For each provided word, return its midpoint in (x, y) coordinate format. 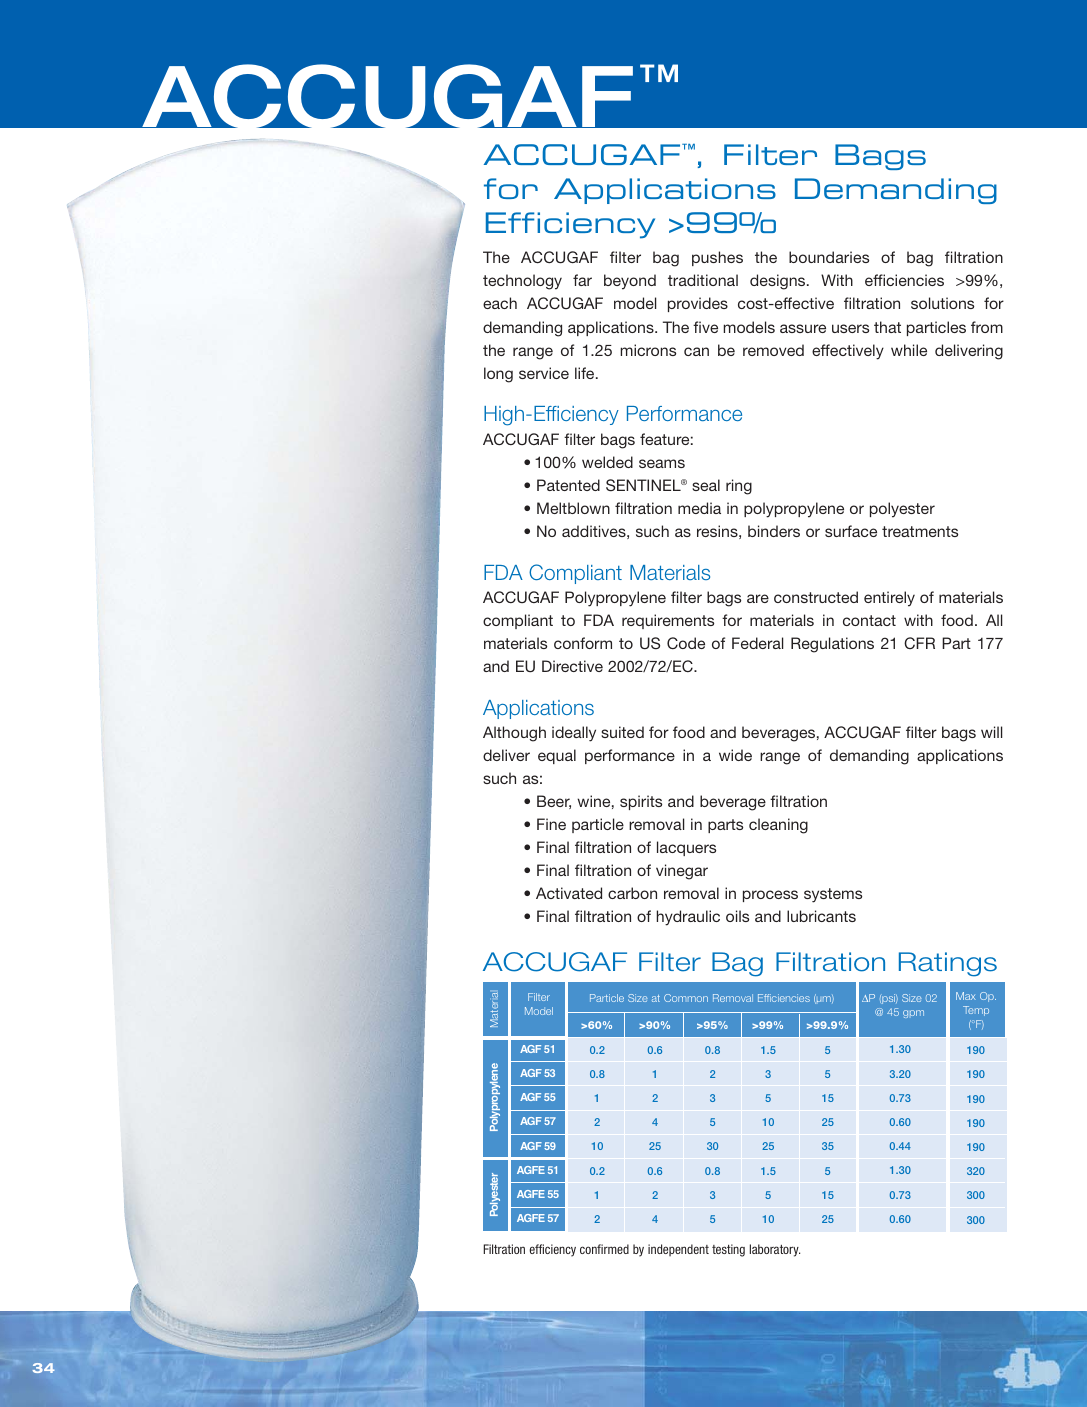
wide (735, 755)
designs (779, 282)
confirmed (604, 1249)
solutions (942, 303)
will (991, 732)
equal (557, 756)
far (582, 280)
